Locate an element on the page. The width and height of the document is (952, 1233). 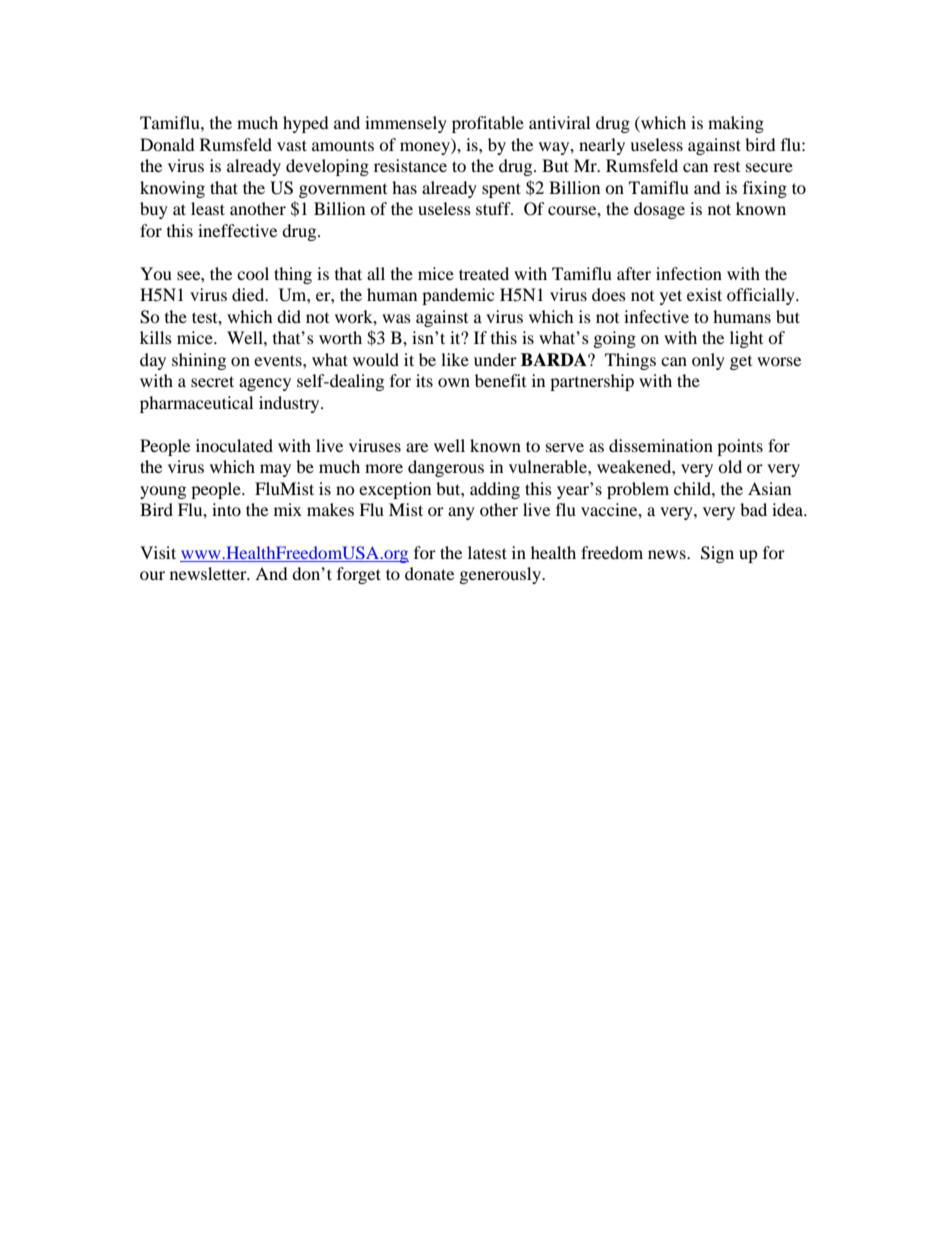
shining is located at coordinates (199, 361).
